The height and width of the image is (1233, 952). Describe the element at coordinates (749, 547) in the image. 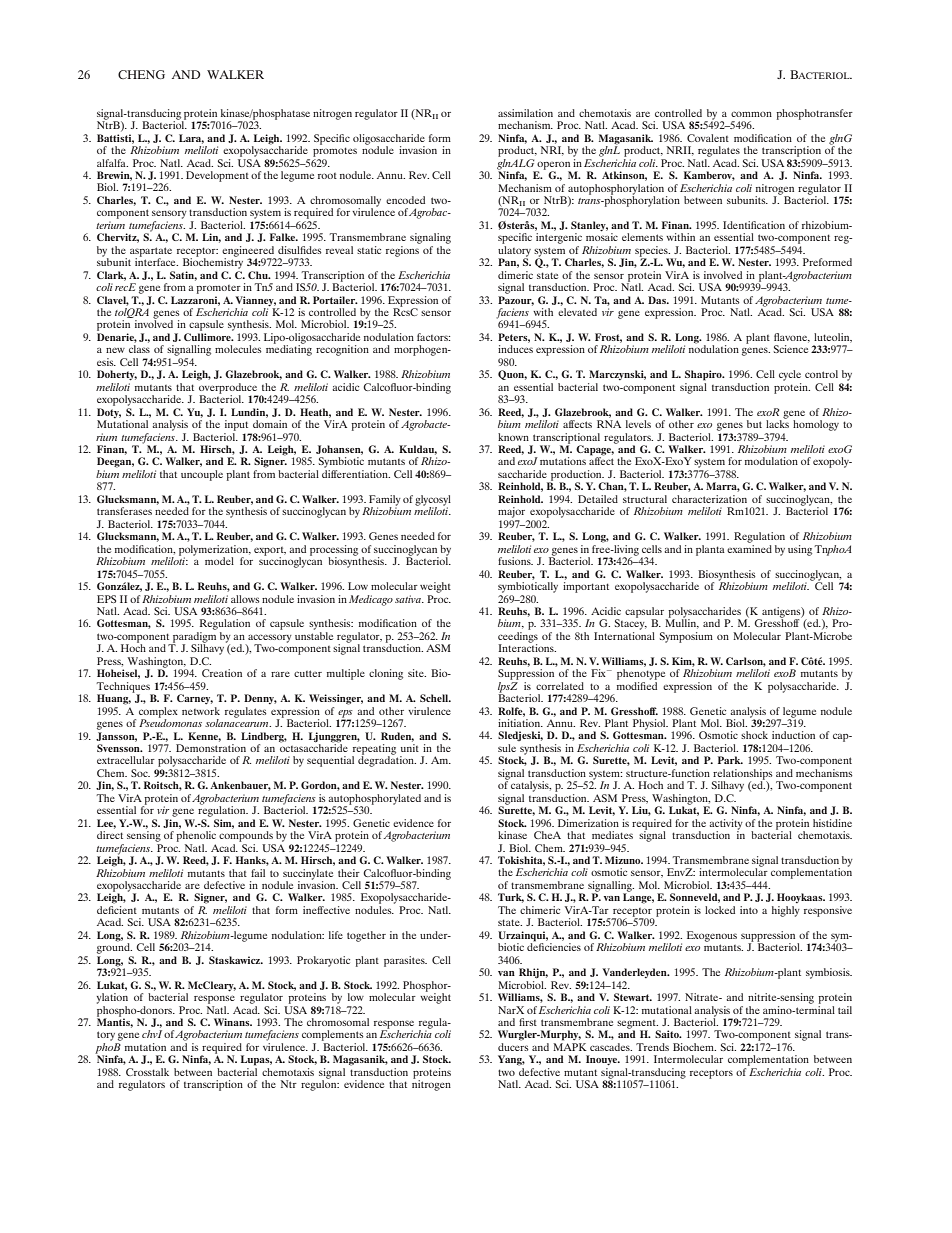

I see `examined` at that location.
